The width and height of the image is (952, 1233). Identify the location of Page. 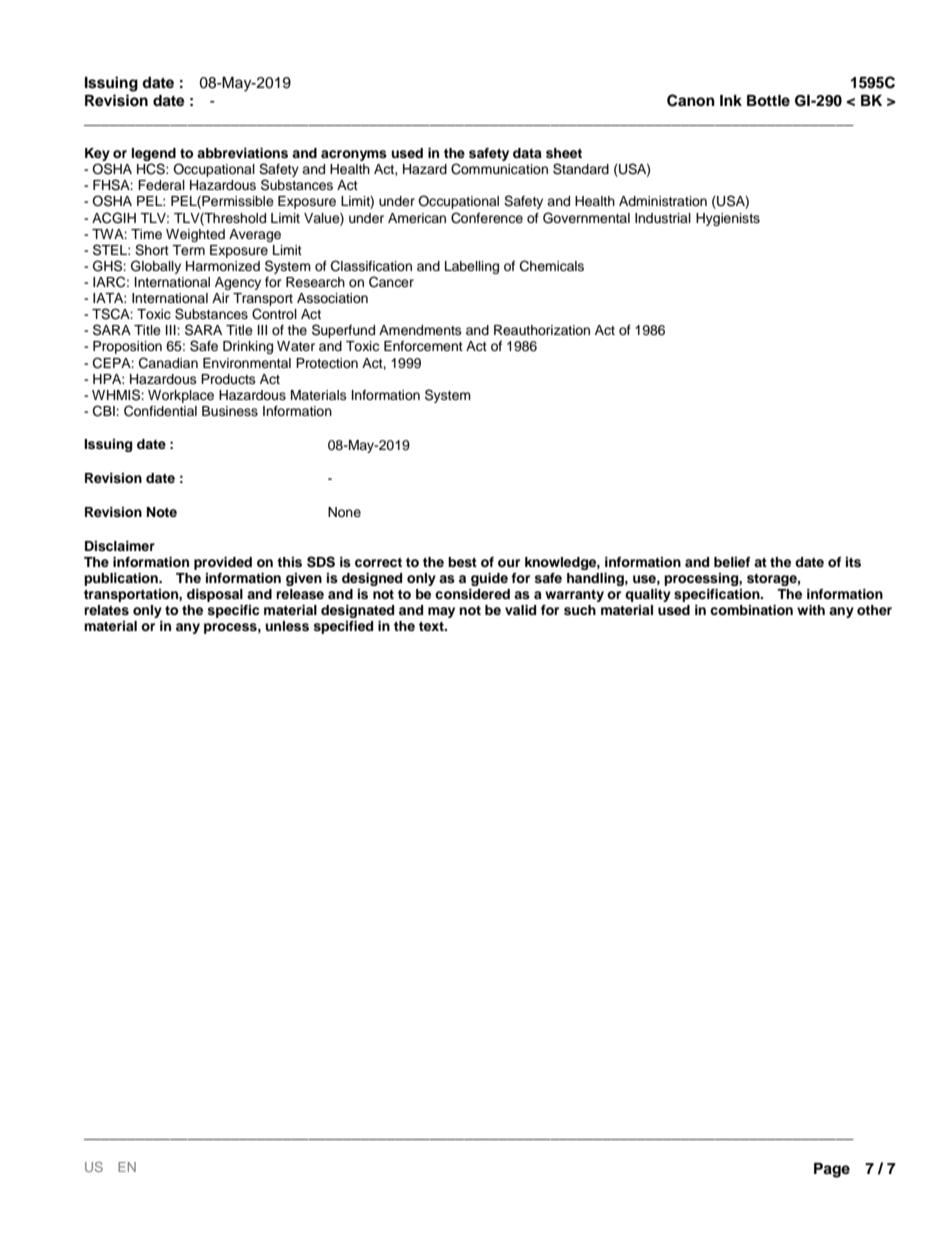
(832, 1170).
